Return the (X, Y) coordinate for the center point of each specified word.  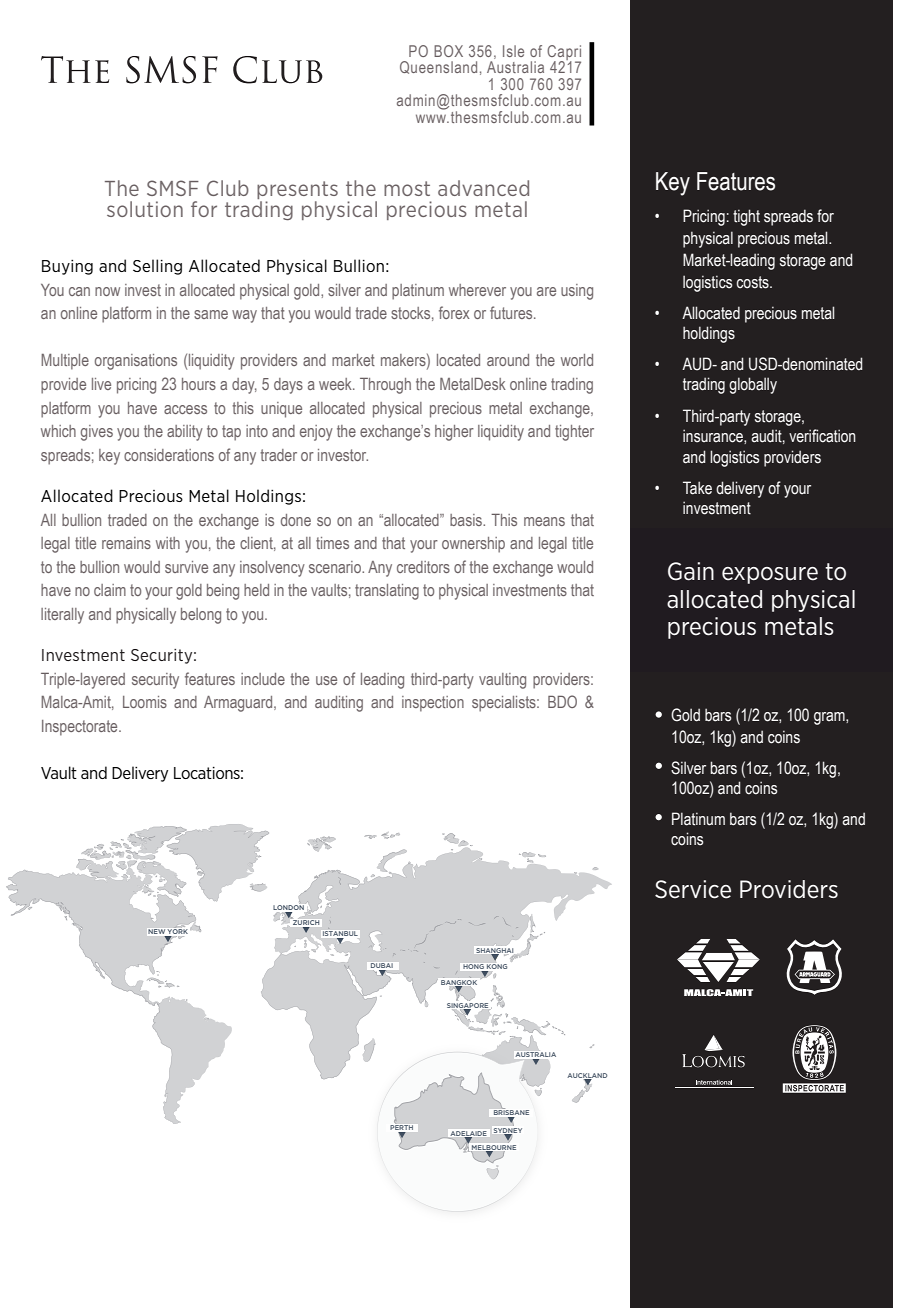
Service (693, 889)
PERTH (402, 1129)
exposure (770, 575)
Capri (564, 53)
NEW (158, 933)
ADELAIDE (468, 1134)
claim (110, 590)
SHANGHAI (495, 952)
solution (145, 209)
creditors (423, 567)
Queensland (438, 67)
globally (753, 385)
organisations (136, 362)
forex (454, 312)
